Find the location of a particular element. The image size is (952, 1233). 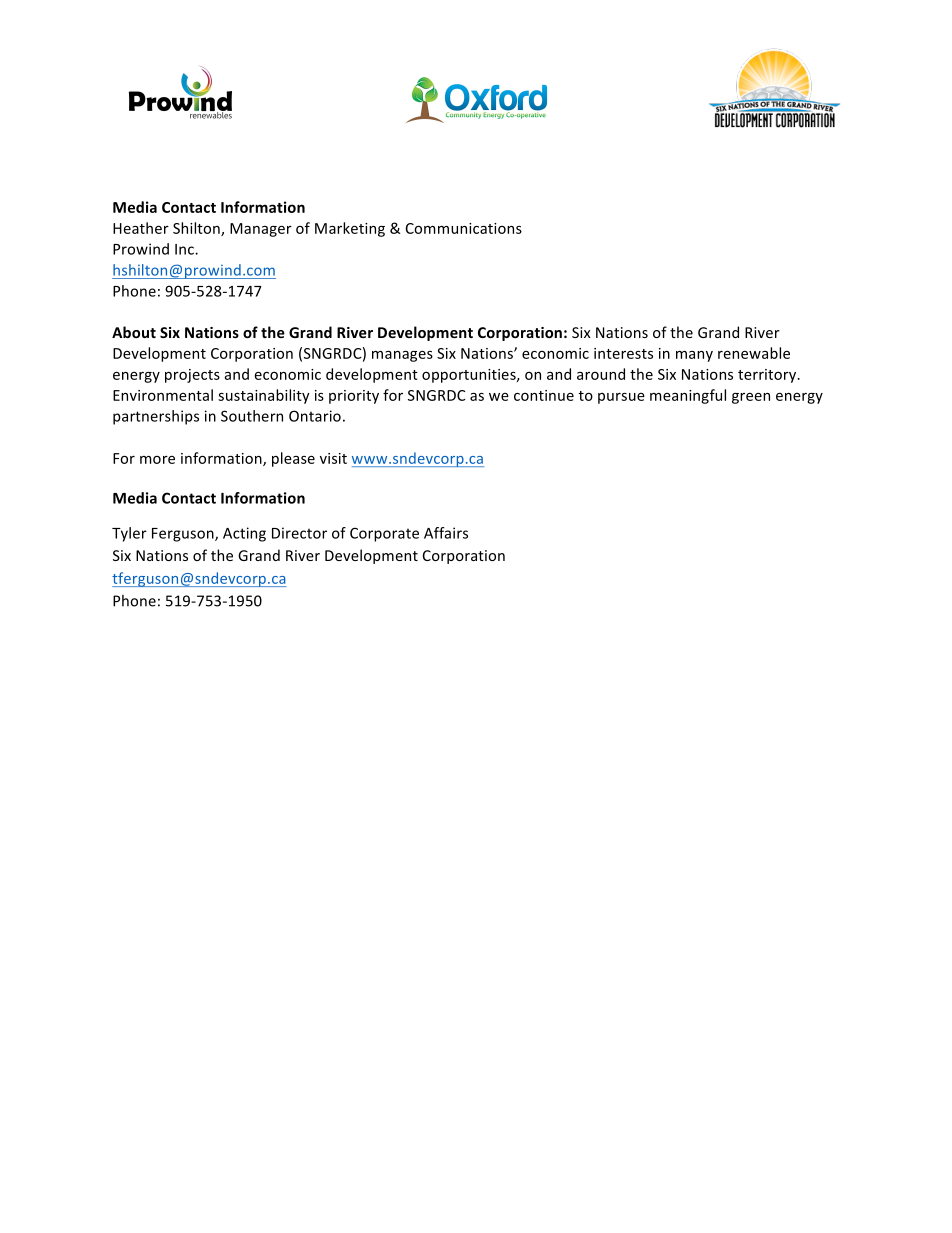

Affairs is located at coordinates (446, 533).
